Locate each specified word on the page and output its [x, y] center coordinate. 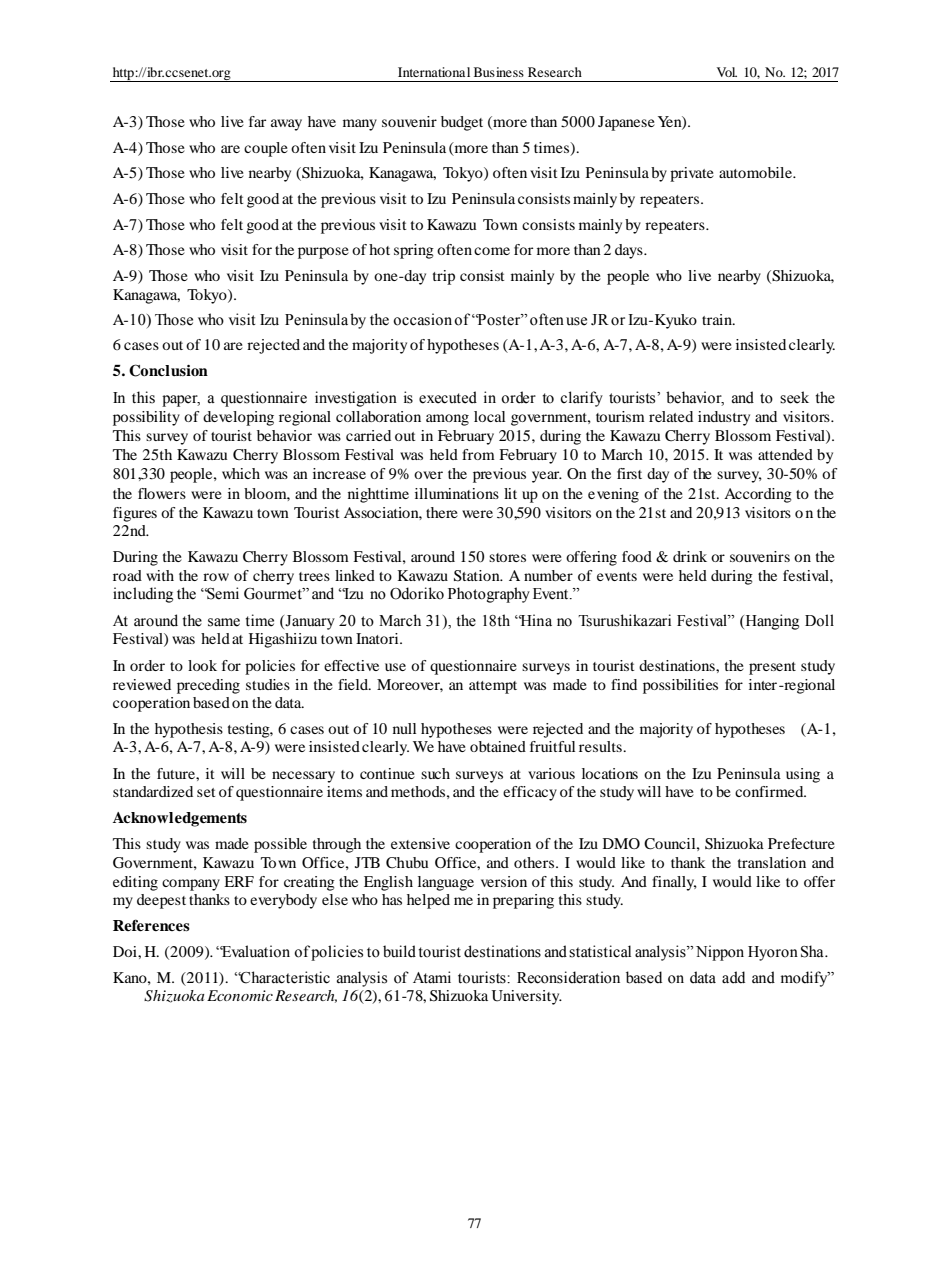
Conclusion [168, 370]
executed [448, 397]
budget [462, 123]
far [257, 121]
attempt [493, 687]
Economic [240, 995]
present [772, 668]
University [527, 997]
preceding [208, 686]
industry [724, 418]
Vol [727, 72]
